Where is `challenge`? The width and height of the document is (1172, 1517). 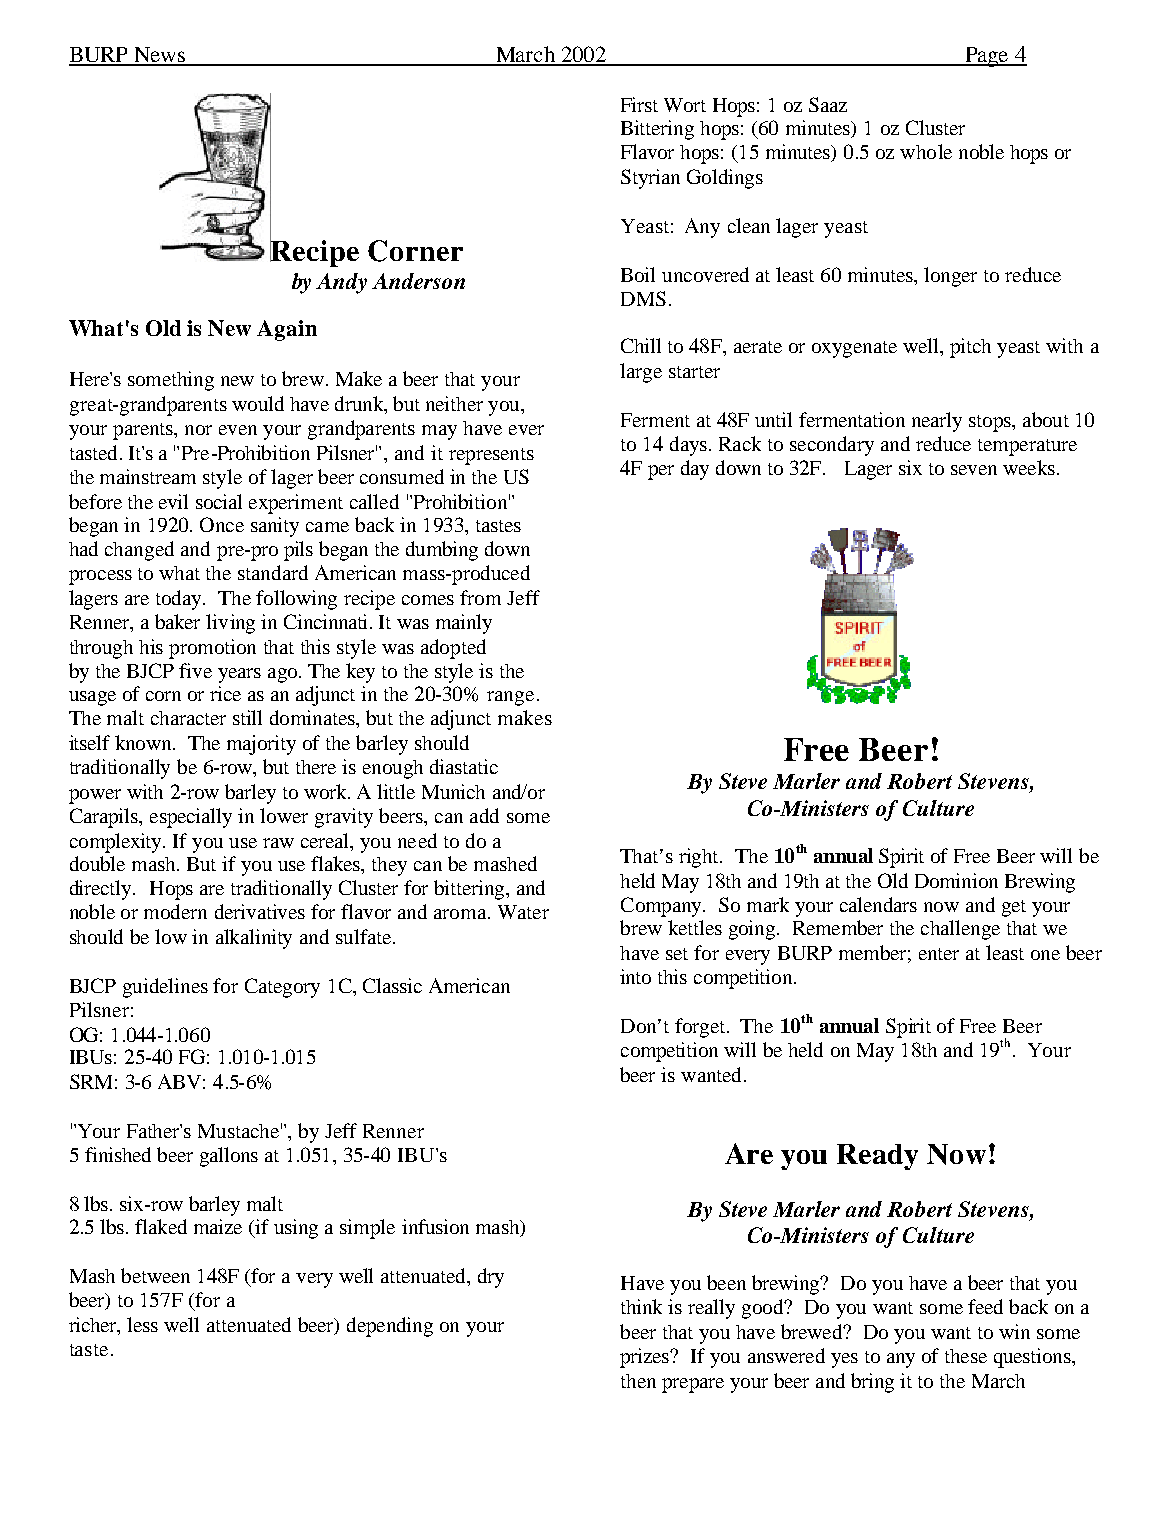 challenge is located at coordinates (960, 930).
